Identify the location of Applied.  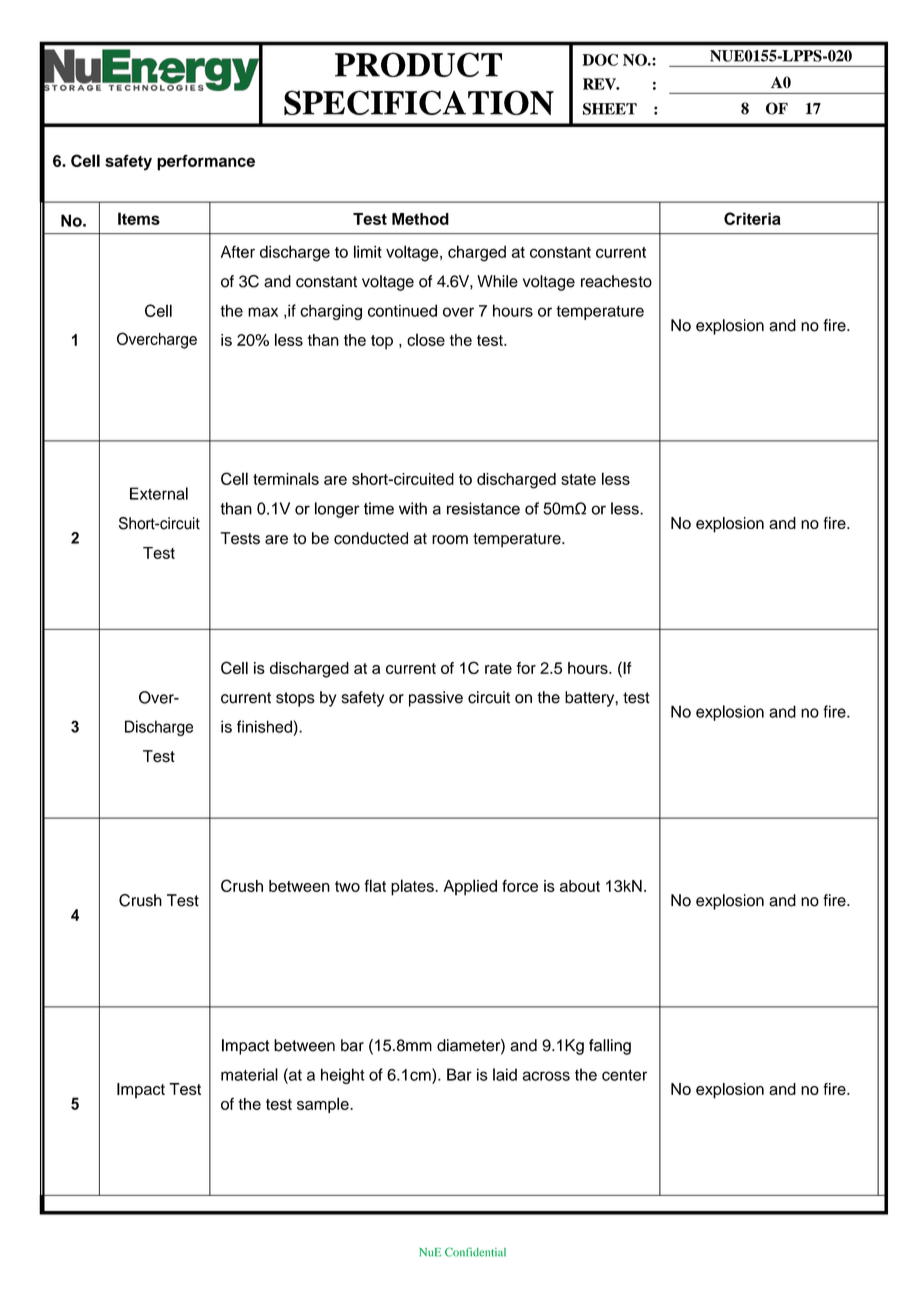
(470, 887).
